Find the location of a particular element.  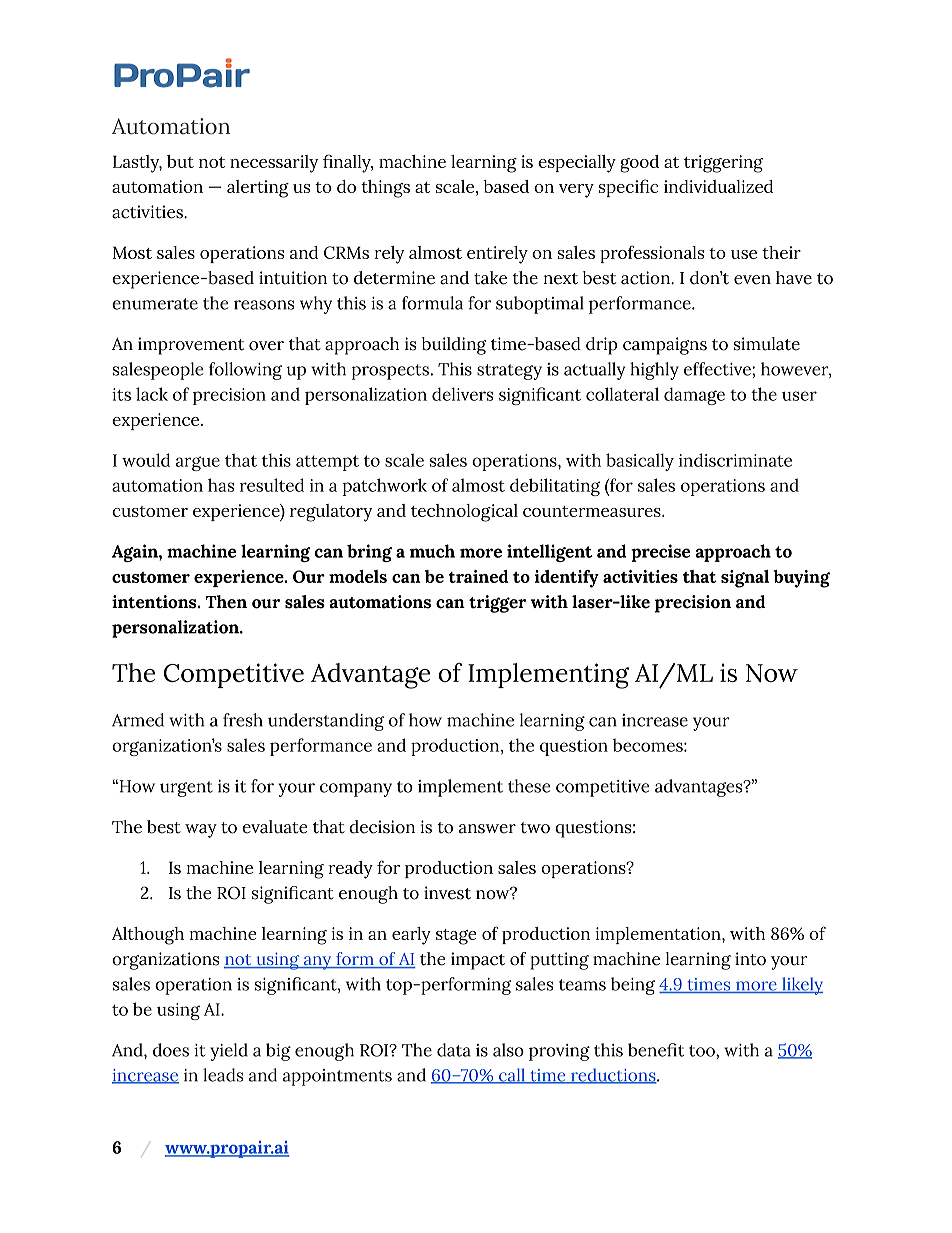

yield is located at coordinates (229, 1052).
